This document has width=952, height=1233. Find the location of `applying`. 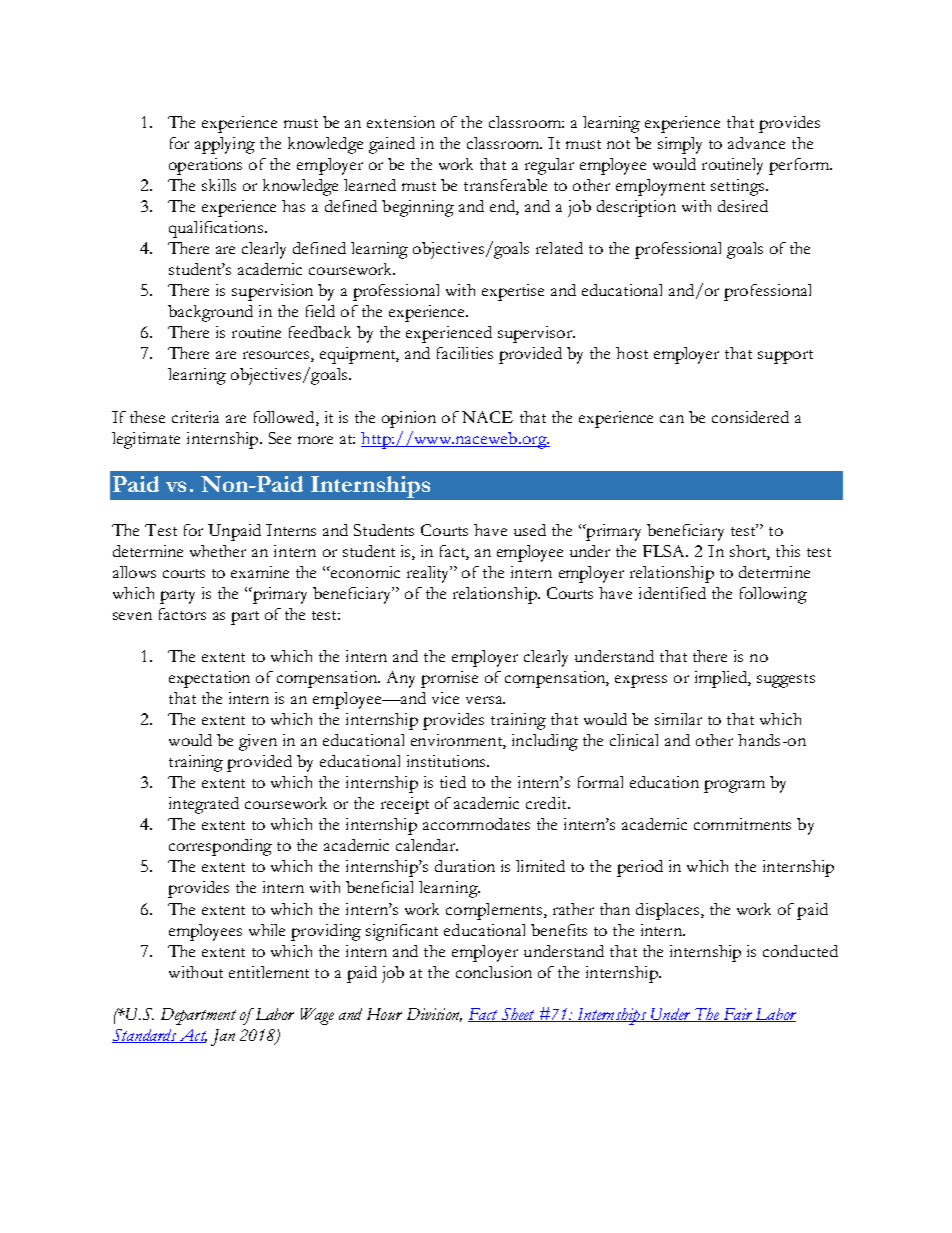

applying is located at coordinates (225, 145).
